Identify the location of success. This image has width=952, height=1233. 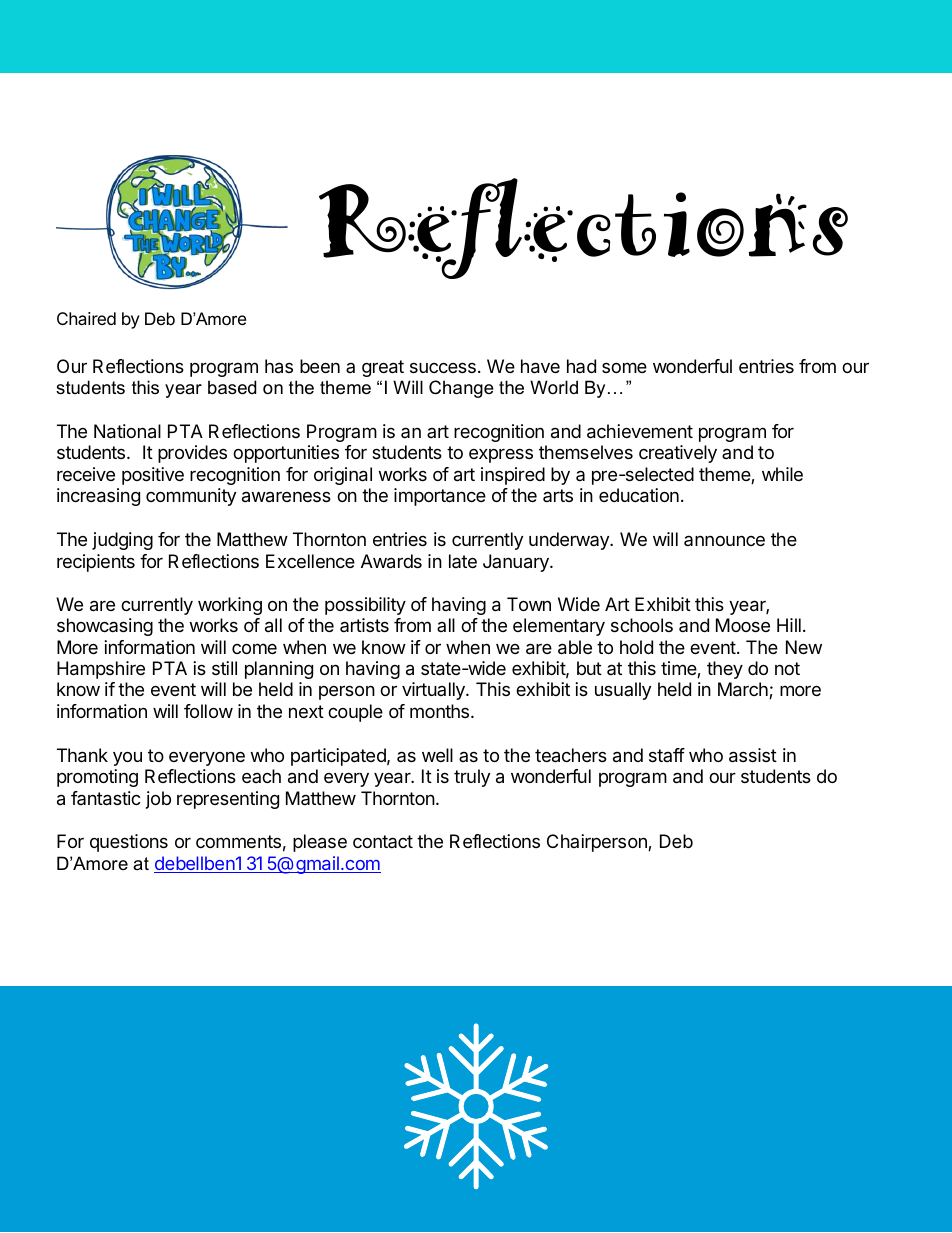
(443, 367).
